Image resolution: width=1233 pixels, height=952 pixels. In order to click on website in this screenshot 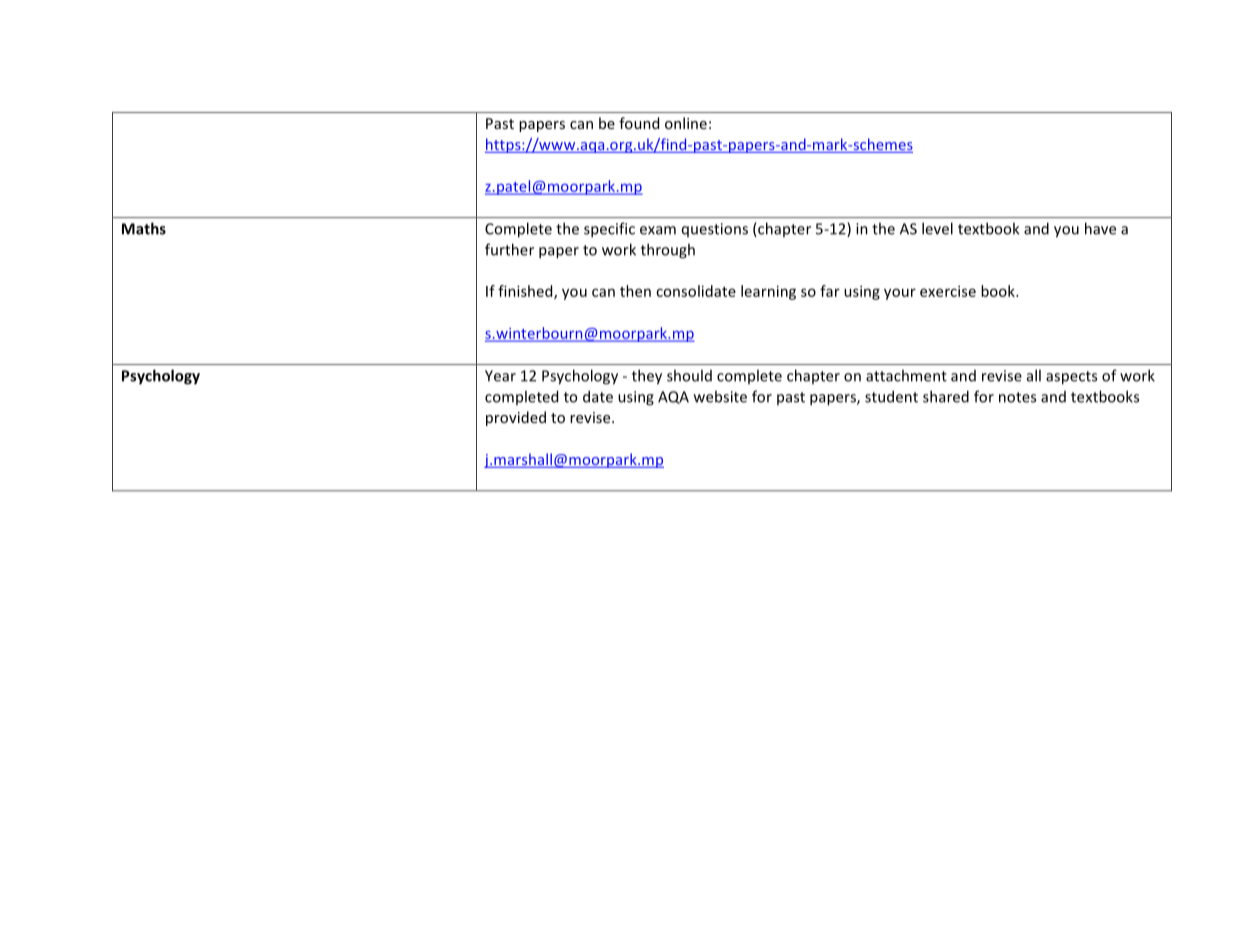, I will do `click(720, 396)`.
